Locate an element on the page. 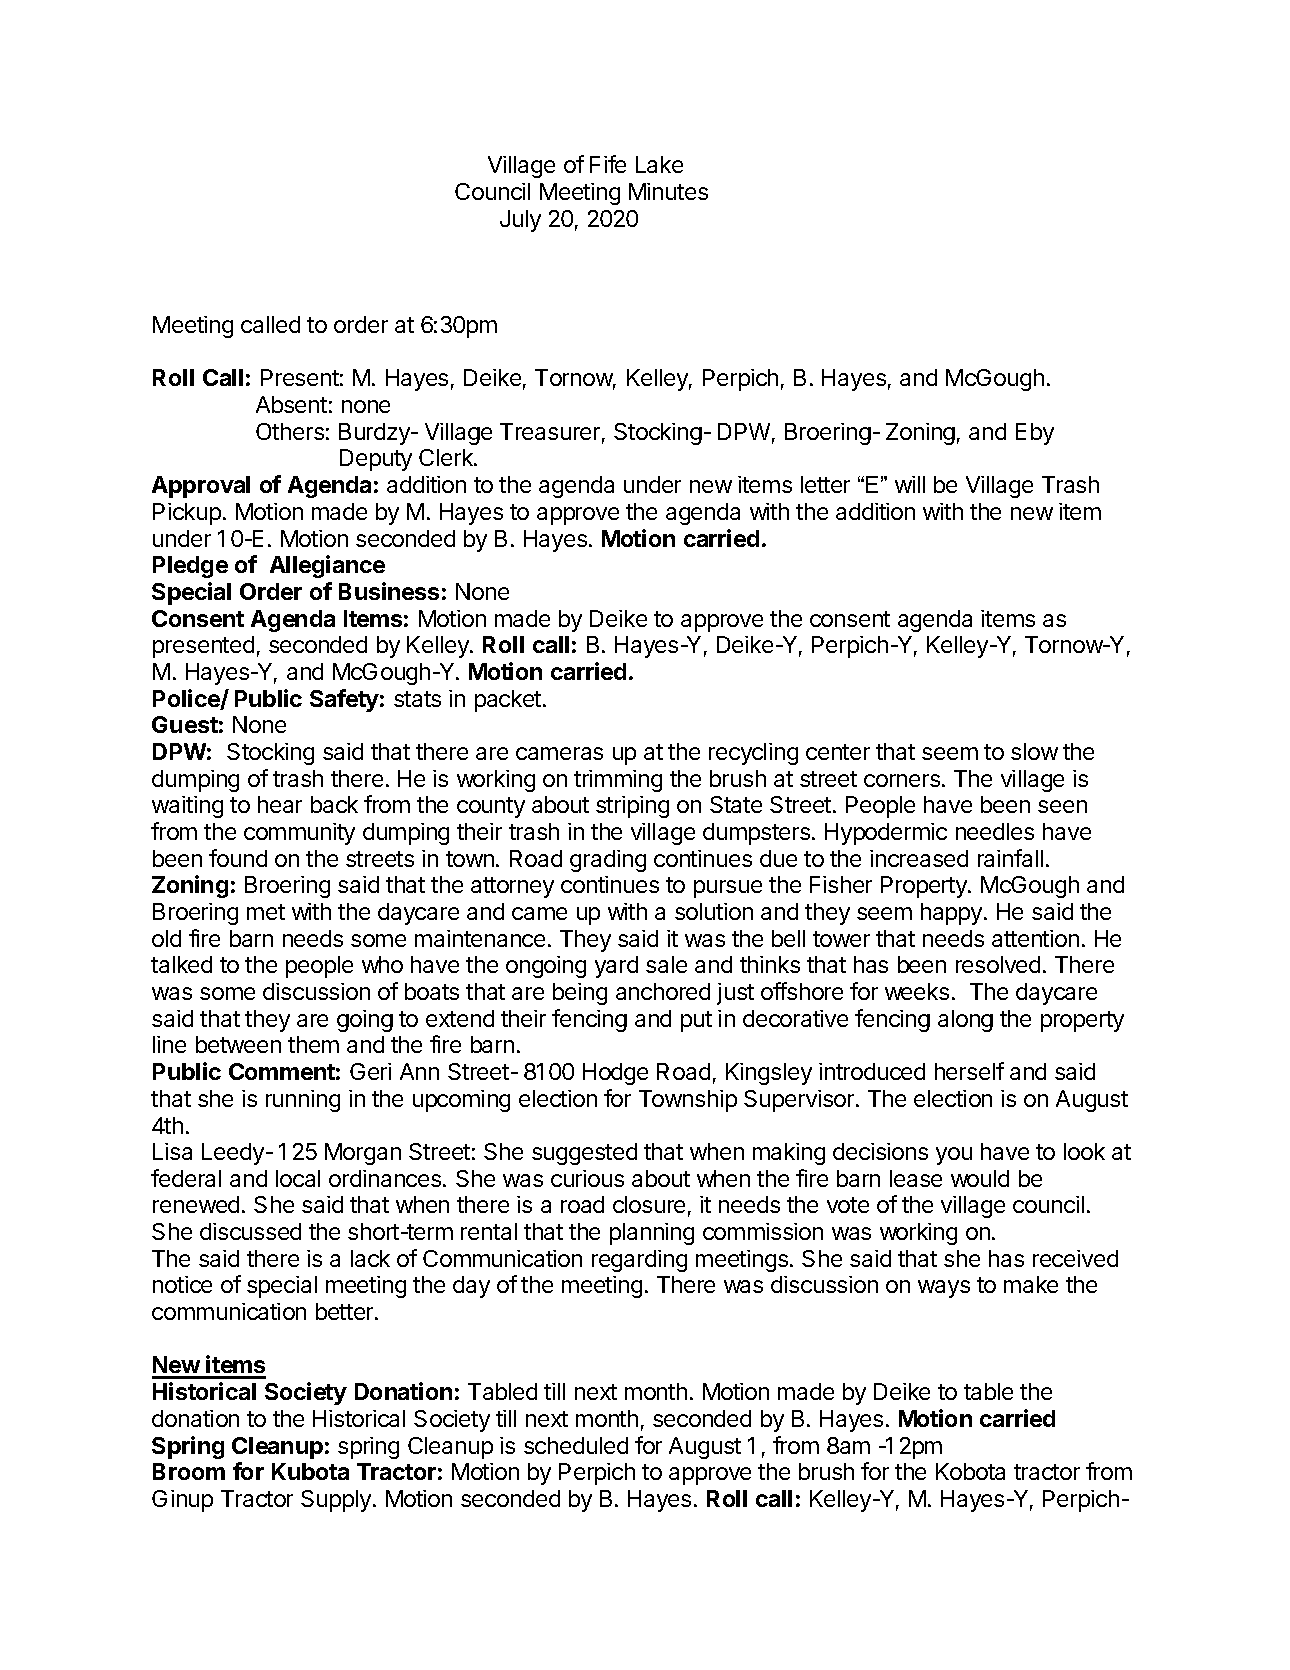 The image size is (1290, 1670). scheduled is located at coordinates (576, 1445).
